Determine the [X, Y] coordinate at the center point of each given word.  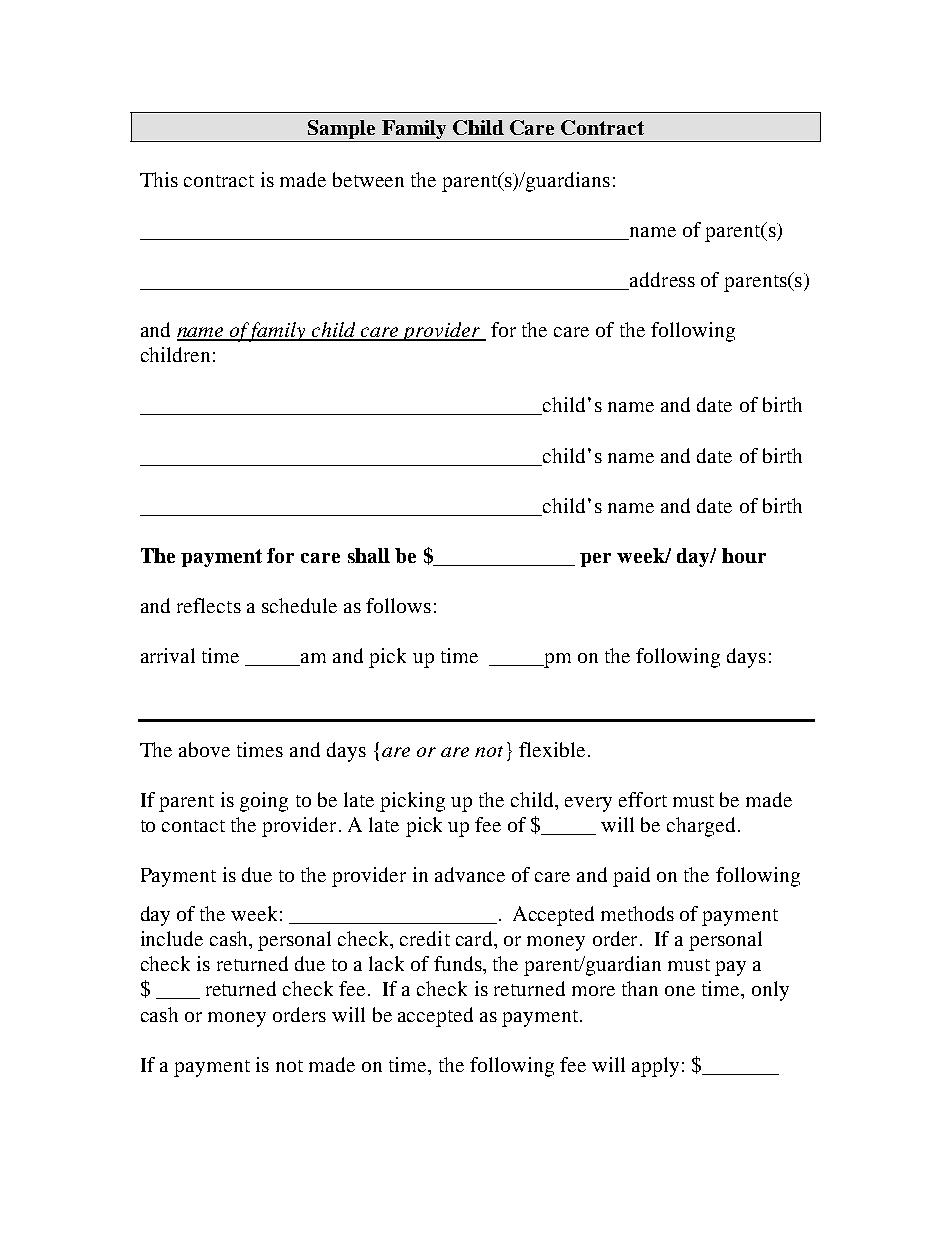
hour [744, 555]
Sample [341, 131]
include [172, 938]
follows [398, 605]
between [368, 179]
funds [459, 963]
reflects [209, 605]
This [159, 179]
